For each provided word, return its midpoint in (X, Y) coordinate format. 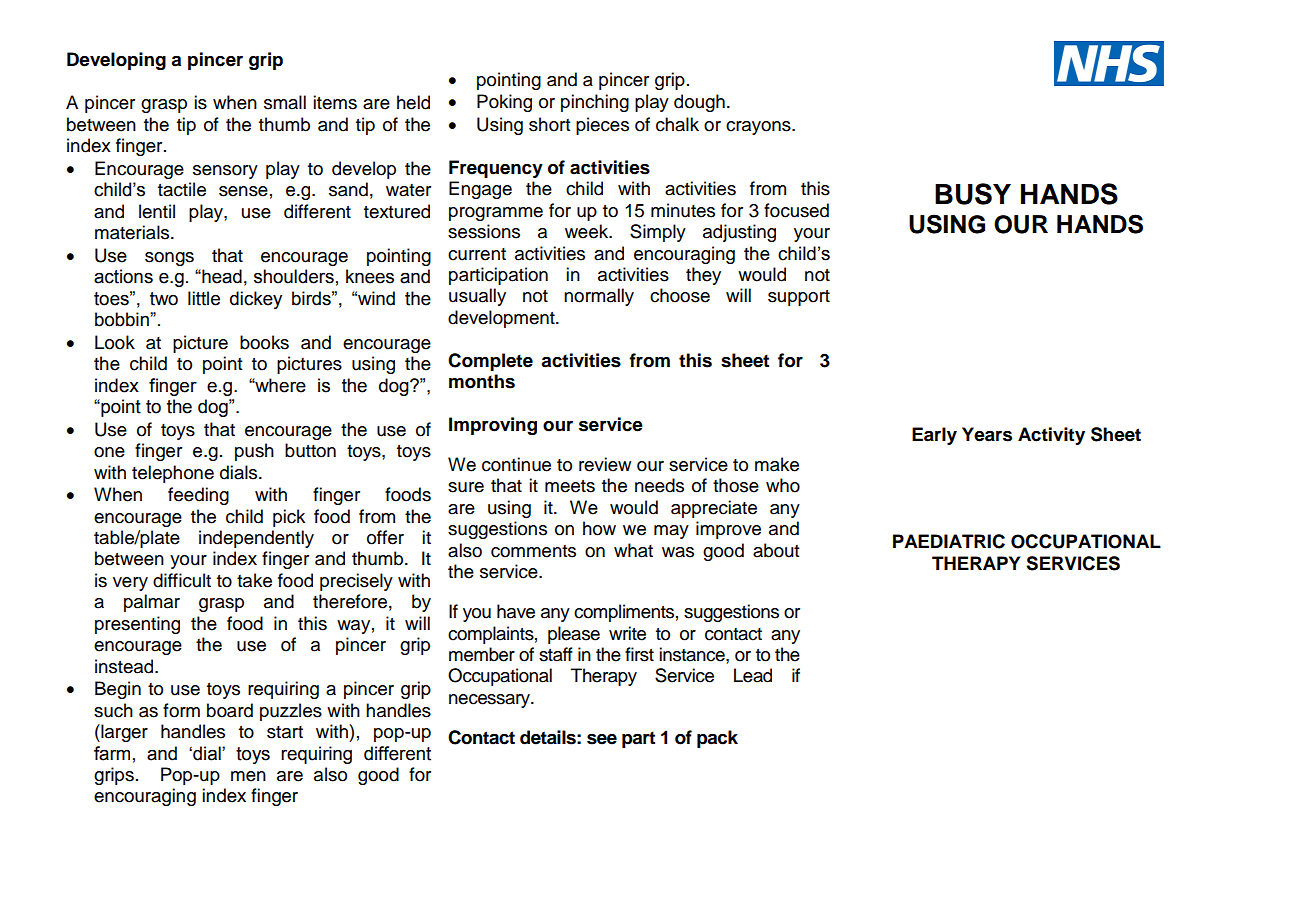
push (254, 452)
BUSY (973, 194)
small (285, 102)
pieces (602, 126)
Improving (493, 426)
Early (934, 436)
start (285, 732)
